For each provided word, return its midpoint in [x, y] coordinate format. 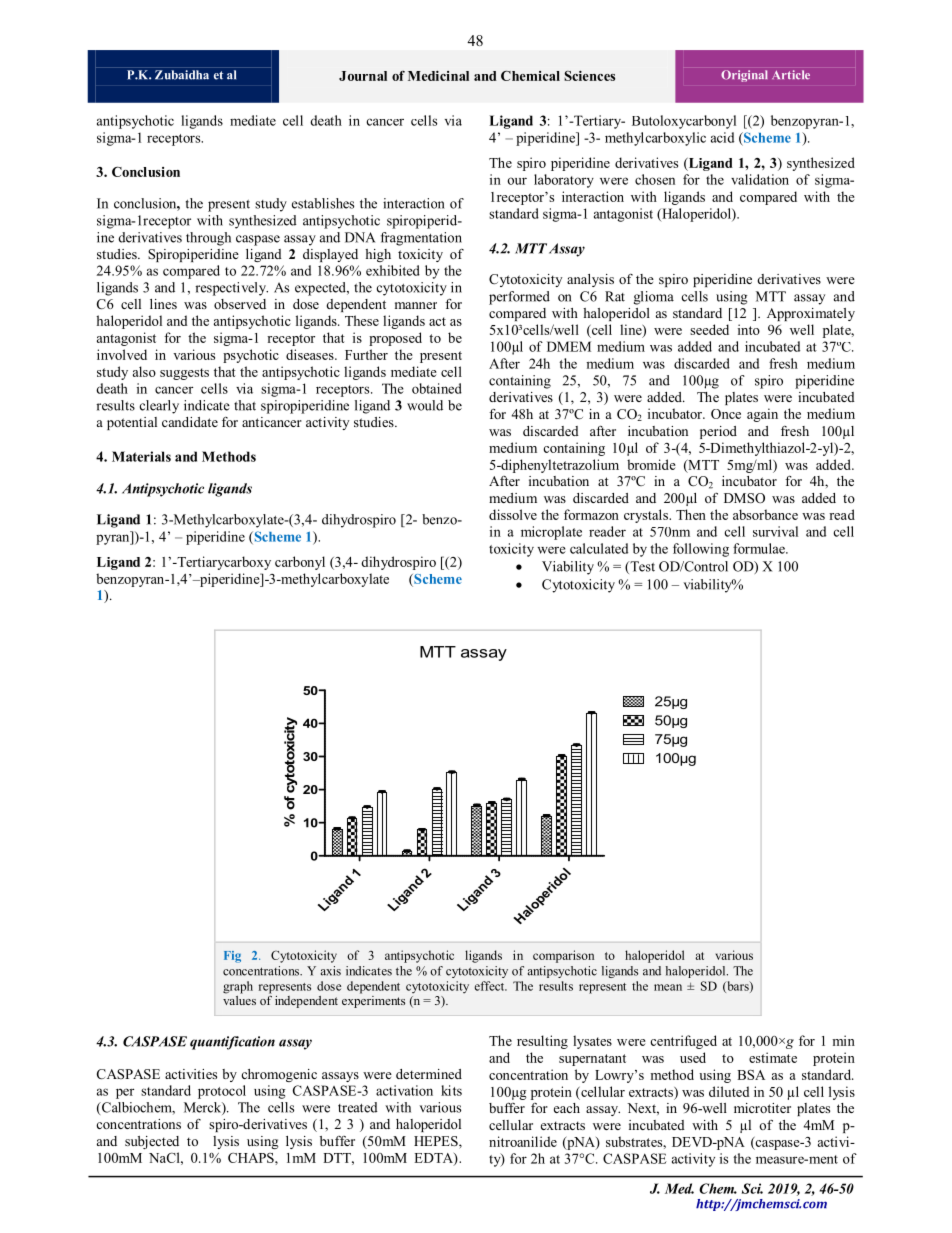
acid [722, 137]
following [701, 550]
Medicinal [438, 76]
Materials [141, 456]
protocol [222, 1092]
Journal [363, 76]
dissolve [513, 514]
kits [451, 1090]
